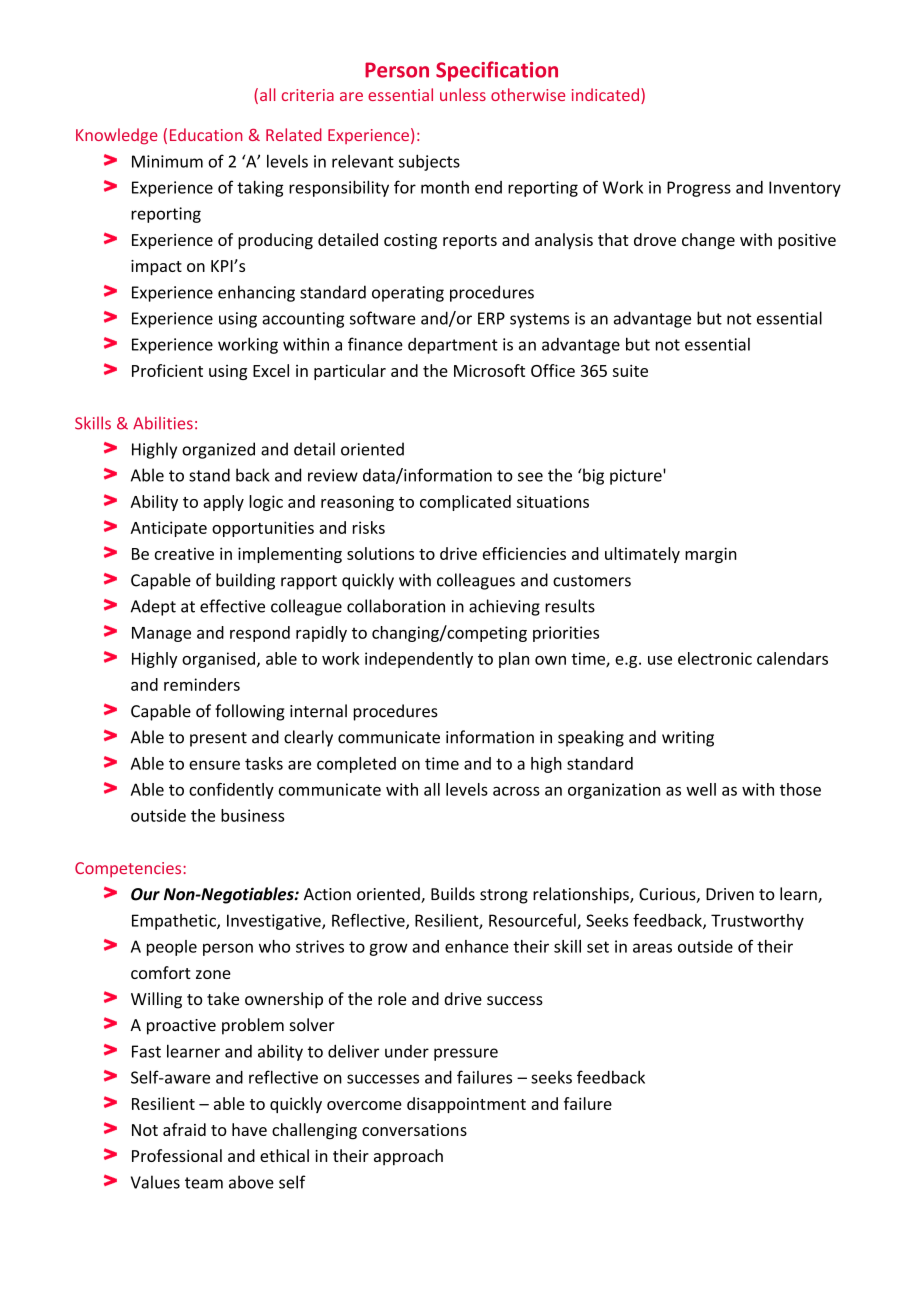 This screenshot has height=1308, width=924. What do you see at coordinates (414, 1130) in the screenshot?
I see `conversations` at bounding box center [414, 1130].
